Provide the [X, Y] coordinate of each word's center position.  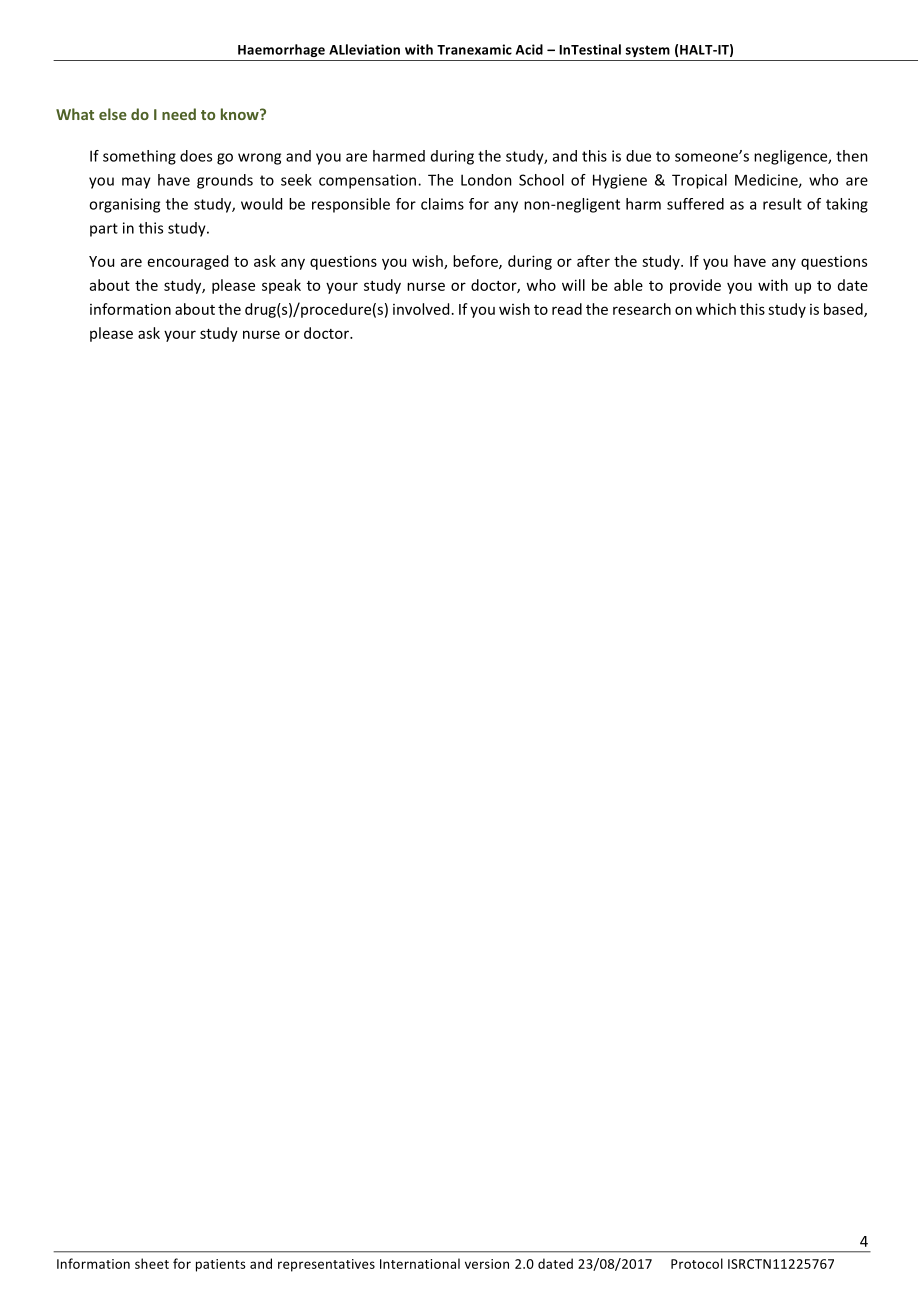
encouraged [188, 262]
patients [221, 1265]
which [716, 309]
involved [421, 309]
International [420, 1263]
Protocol [697, 1263]
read [567, 309]
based [844, 310]
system [647, 51]
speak [281, 286]
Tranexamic [474, 49]
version [487, 1264]
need [179, 114]
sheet [152, 1263]
